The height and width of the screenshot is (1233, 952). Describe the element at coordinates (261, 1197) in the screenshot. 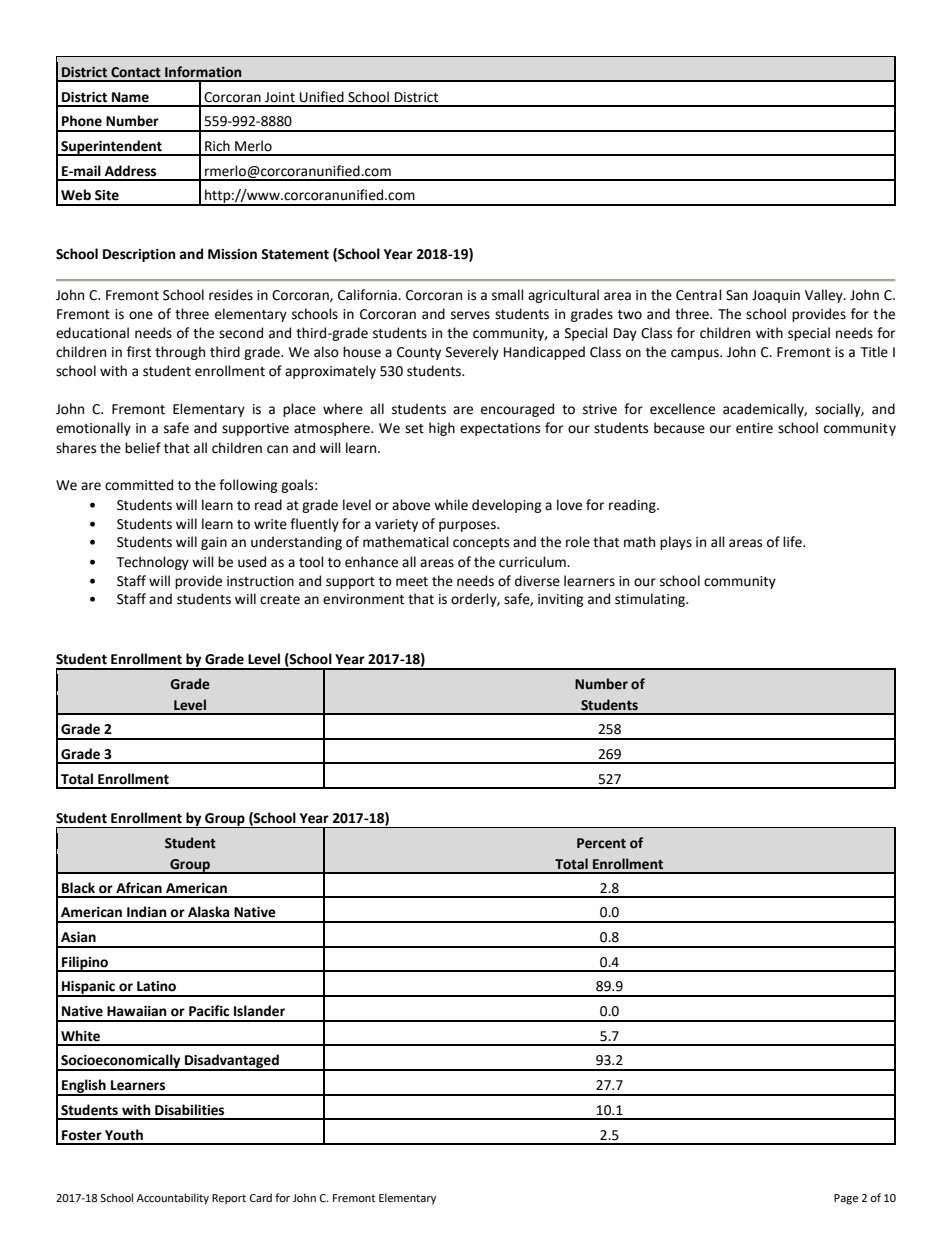

I see `Card` at that location.
